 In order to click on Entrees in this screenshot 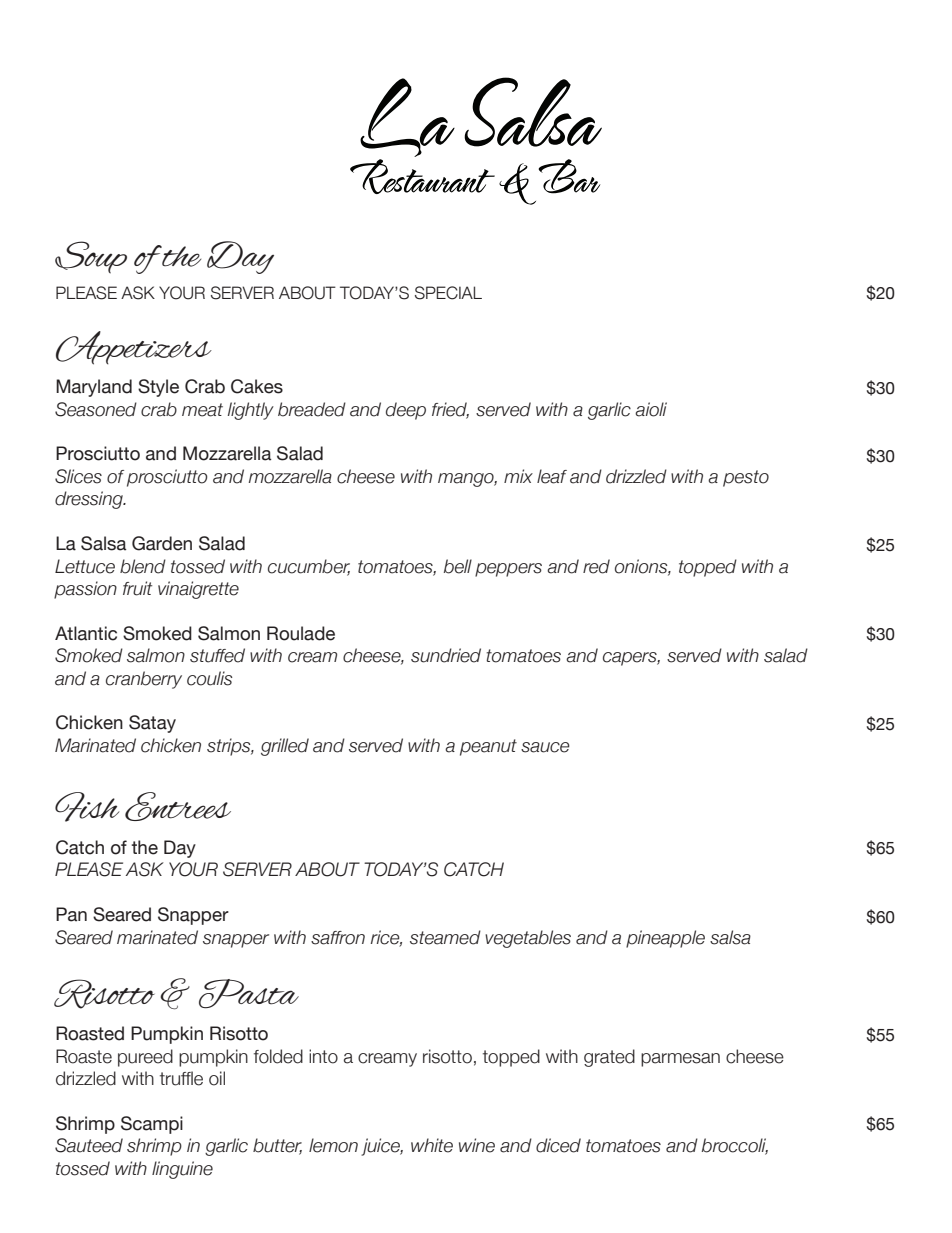, I will do `click(178, 806)`.
